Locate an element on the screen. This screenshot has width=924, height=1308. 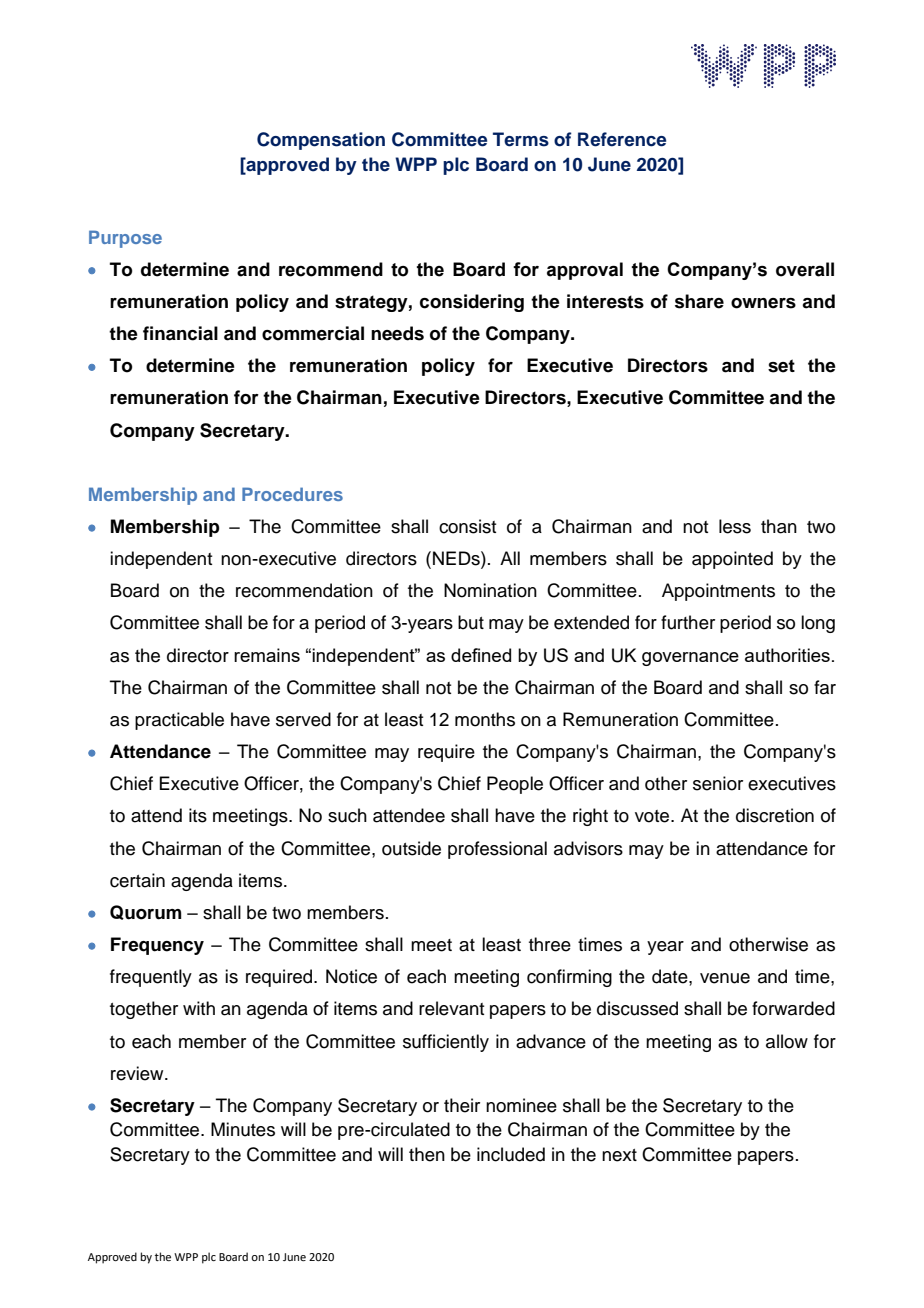
Procedures is located at coordinates (292, 494).
